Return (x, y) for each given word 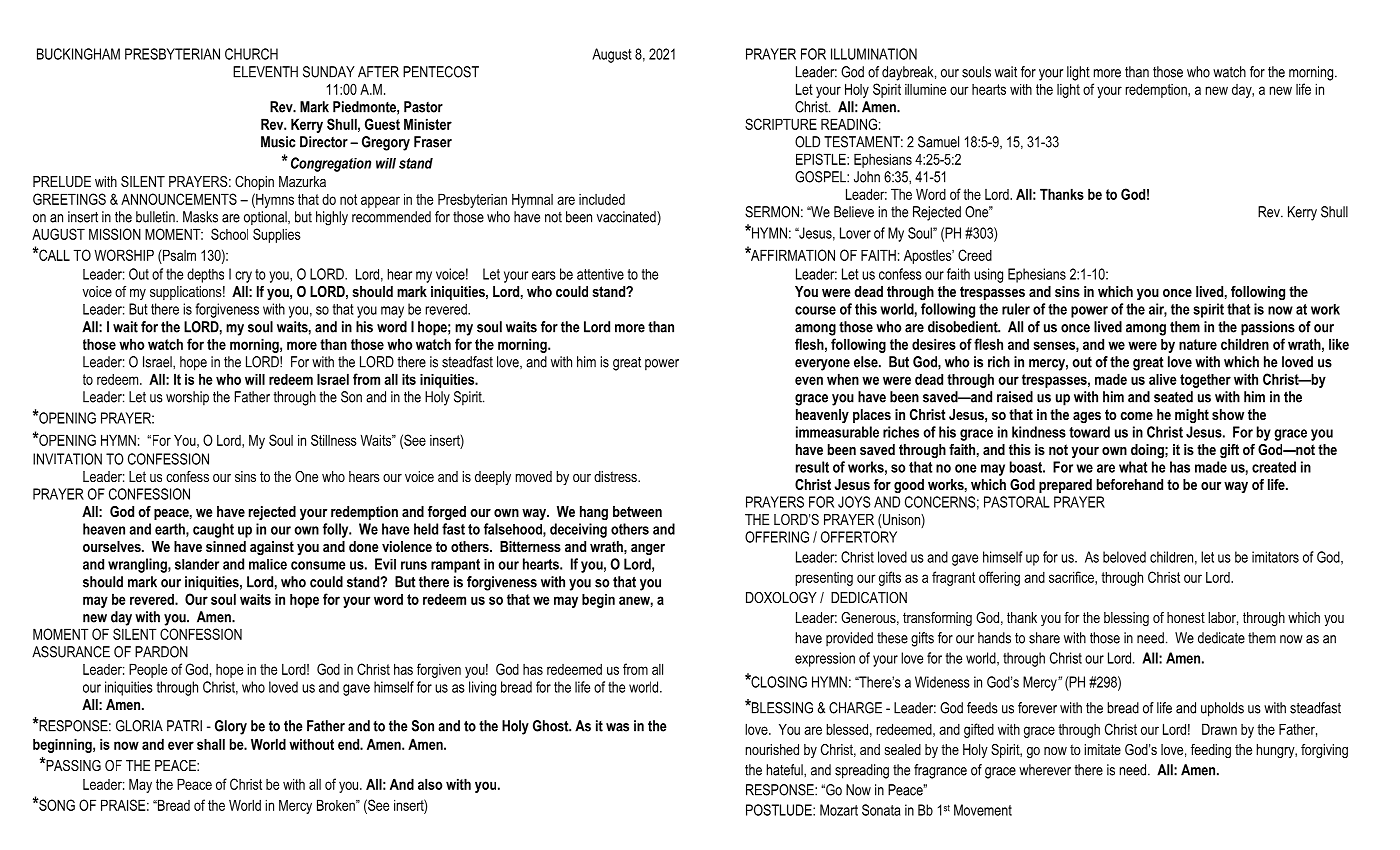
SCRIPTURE (781, 124)
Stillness (334, 440)
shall (211, 744)
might (1192, 416)
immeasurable (837, 432)
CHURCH (251, 54)
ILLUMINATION (874, 54)
